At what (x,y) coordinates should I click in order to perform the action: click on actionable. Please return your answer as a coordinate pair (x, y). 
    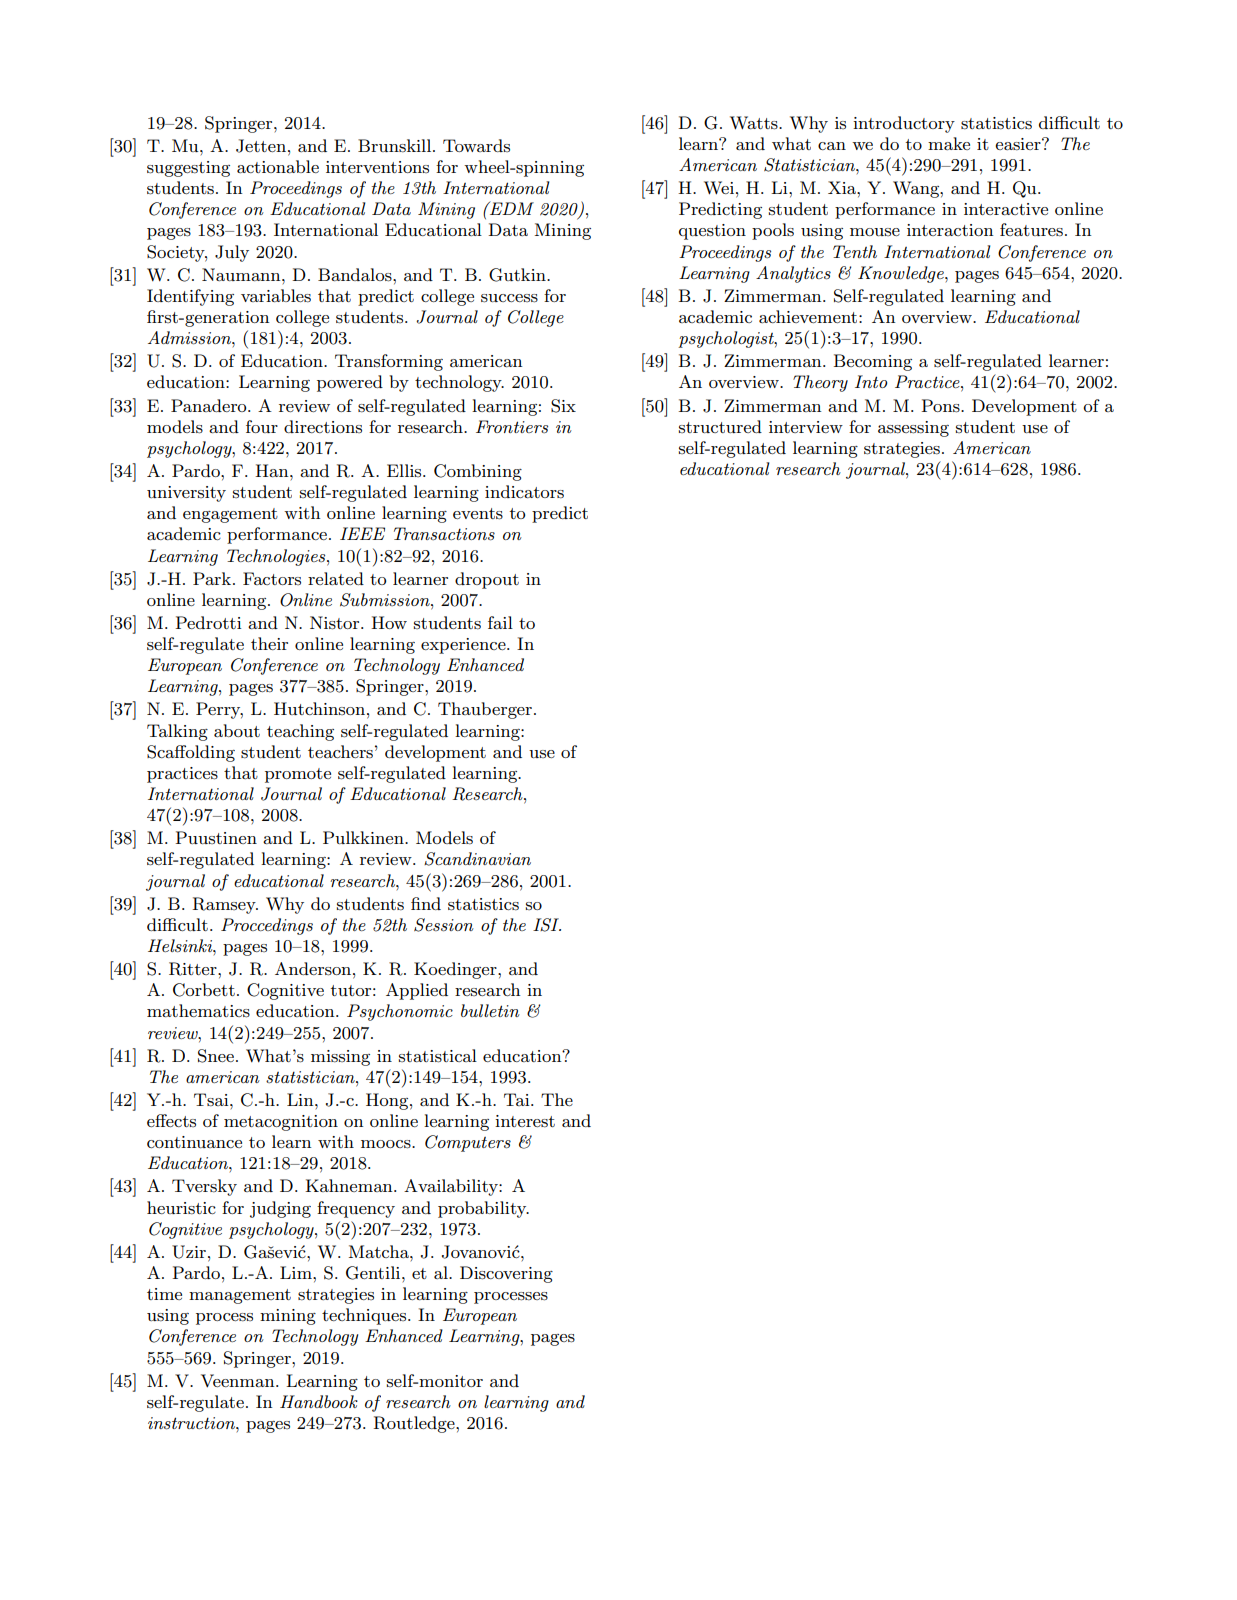
    Looking at the image, I should click on (278, 166).
